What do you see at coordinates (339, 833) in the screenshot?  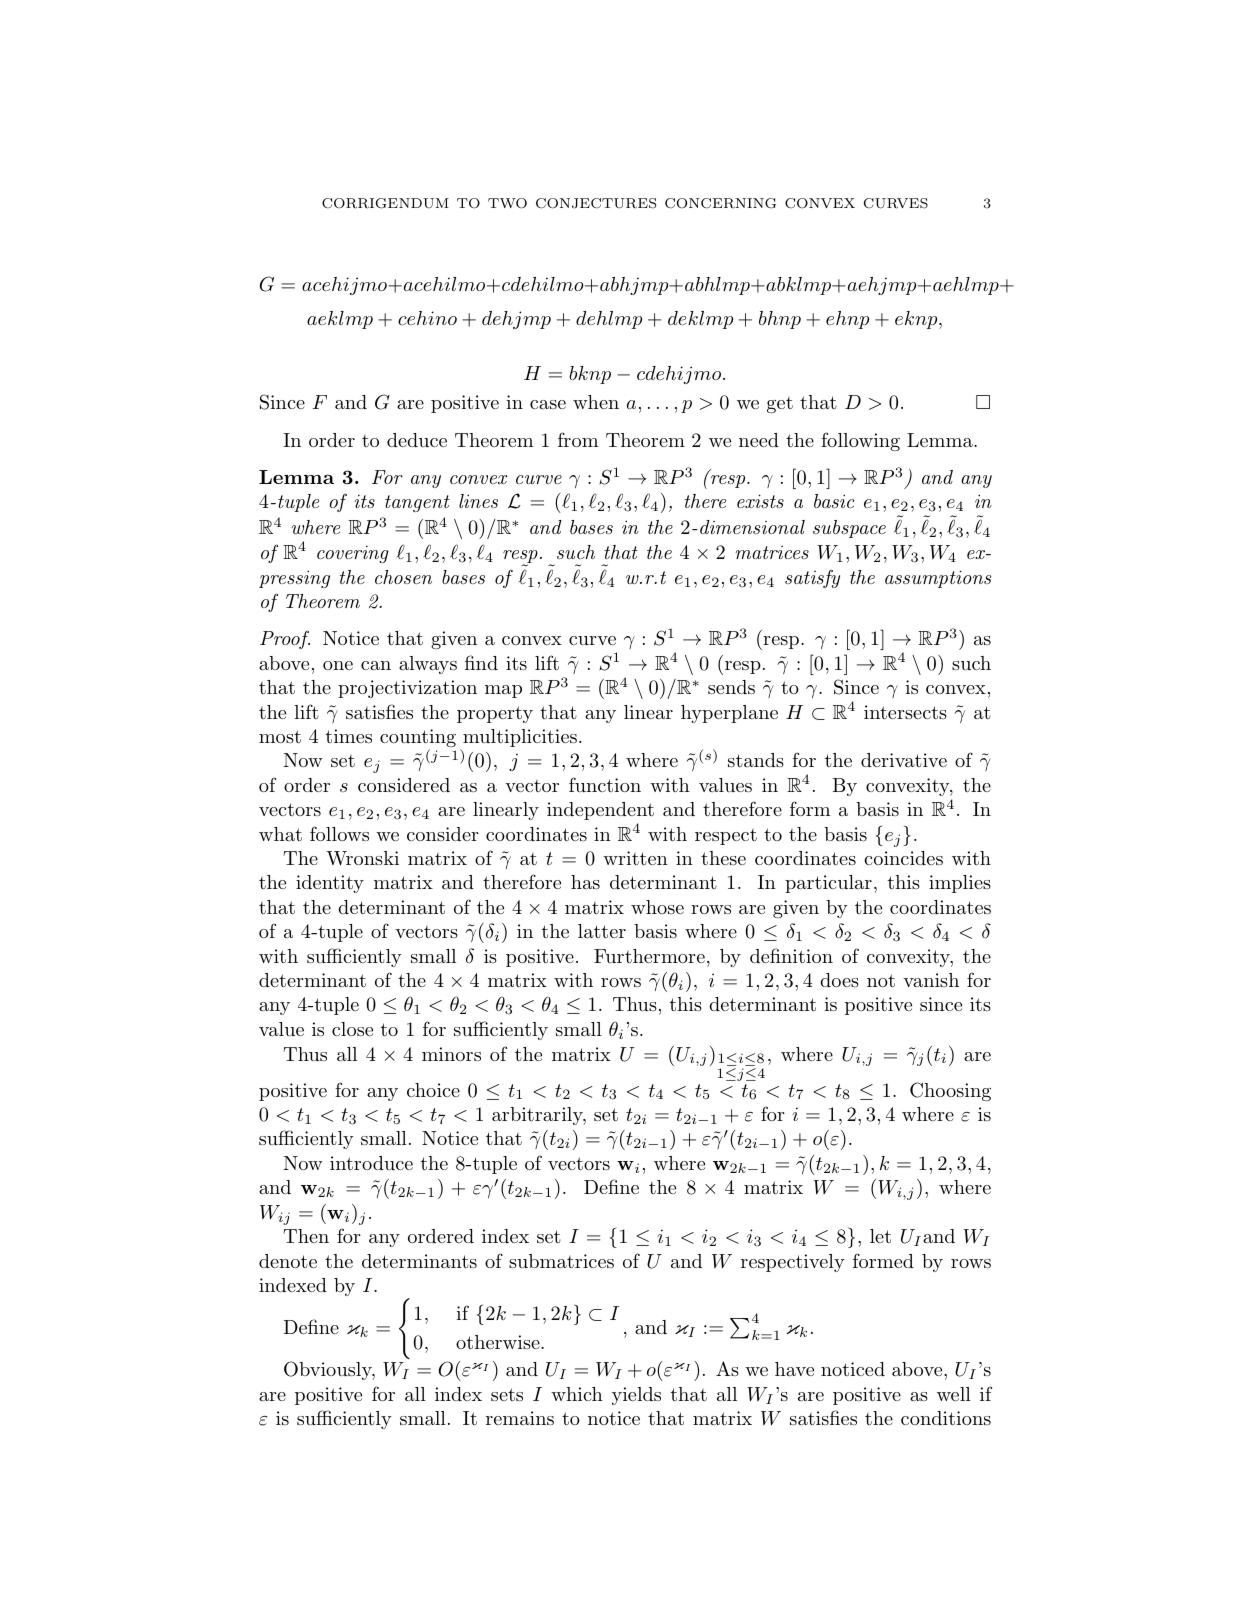 I see `follows` at bounding box center [339, 833].
